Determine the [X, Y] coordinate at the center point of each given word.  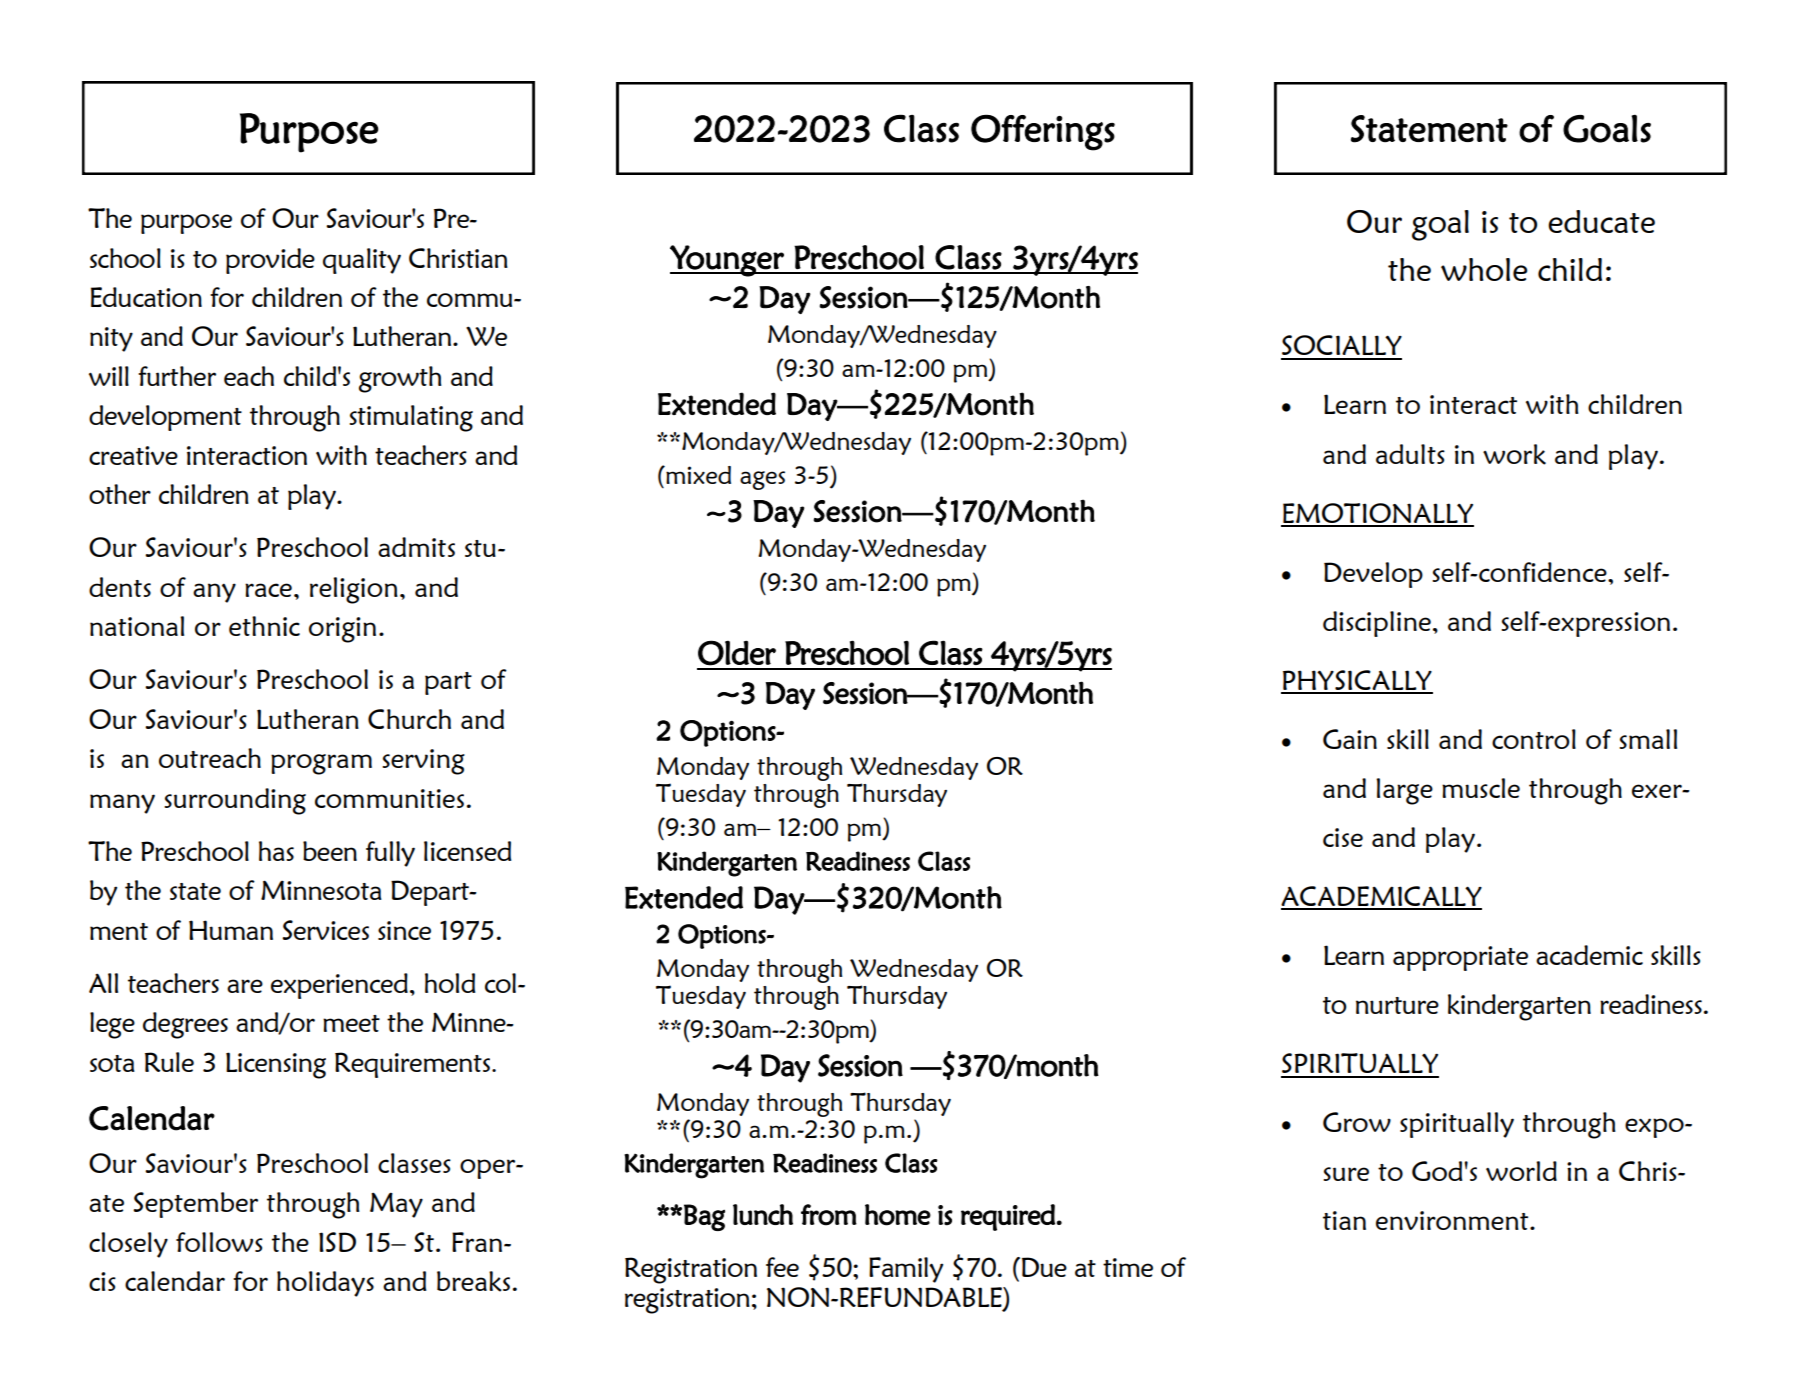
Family [906, 1270]
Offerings [1043, 132]
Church [409, 719]
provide [270, 261]
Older [737, 653]
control [1534, 739]
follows [219, 1242]
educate [1601, 221]
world [1521, 1171]
